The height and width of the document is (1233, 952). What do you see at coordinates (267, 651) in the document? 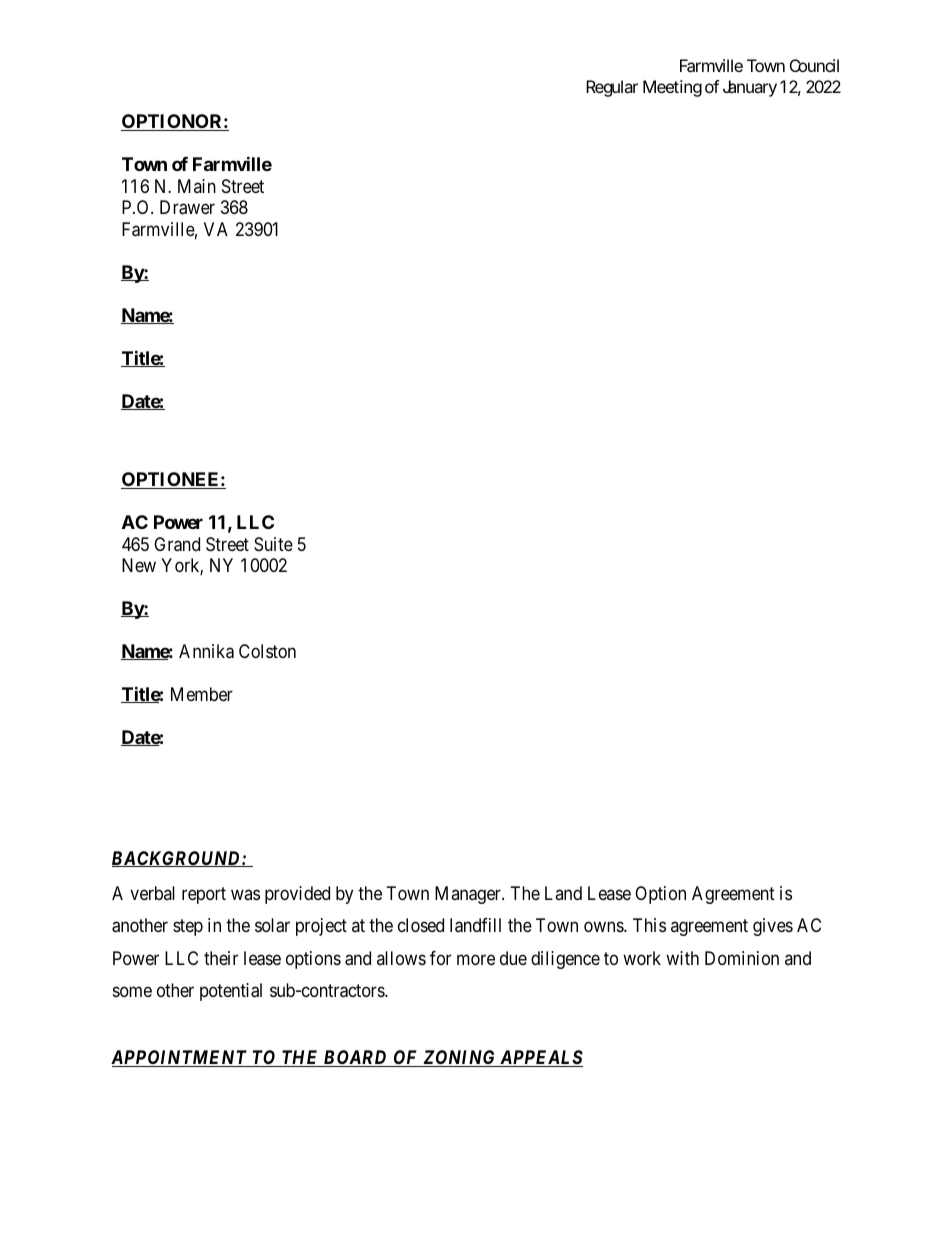
I see `Colston` at bounding box center [267, 651].
